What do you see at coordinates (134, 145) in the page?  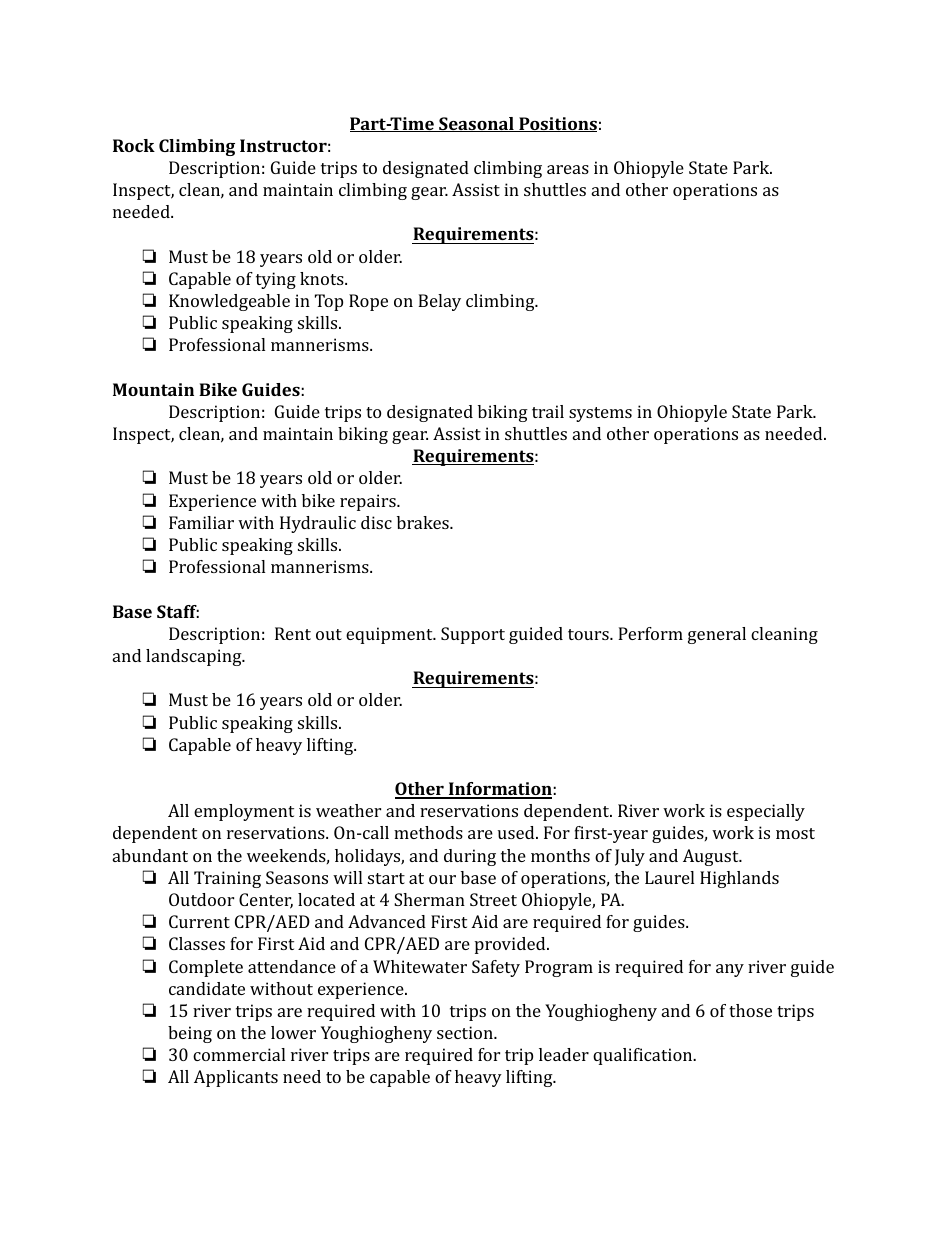 I see `Rock` at bounding box center [134, 145].
